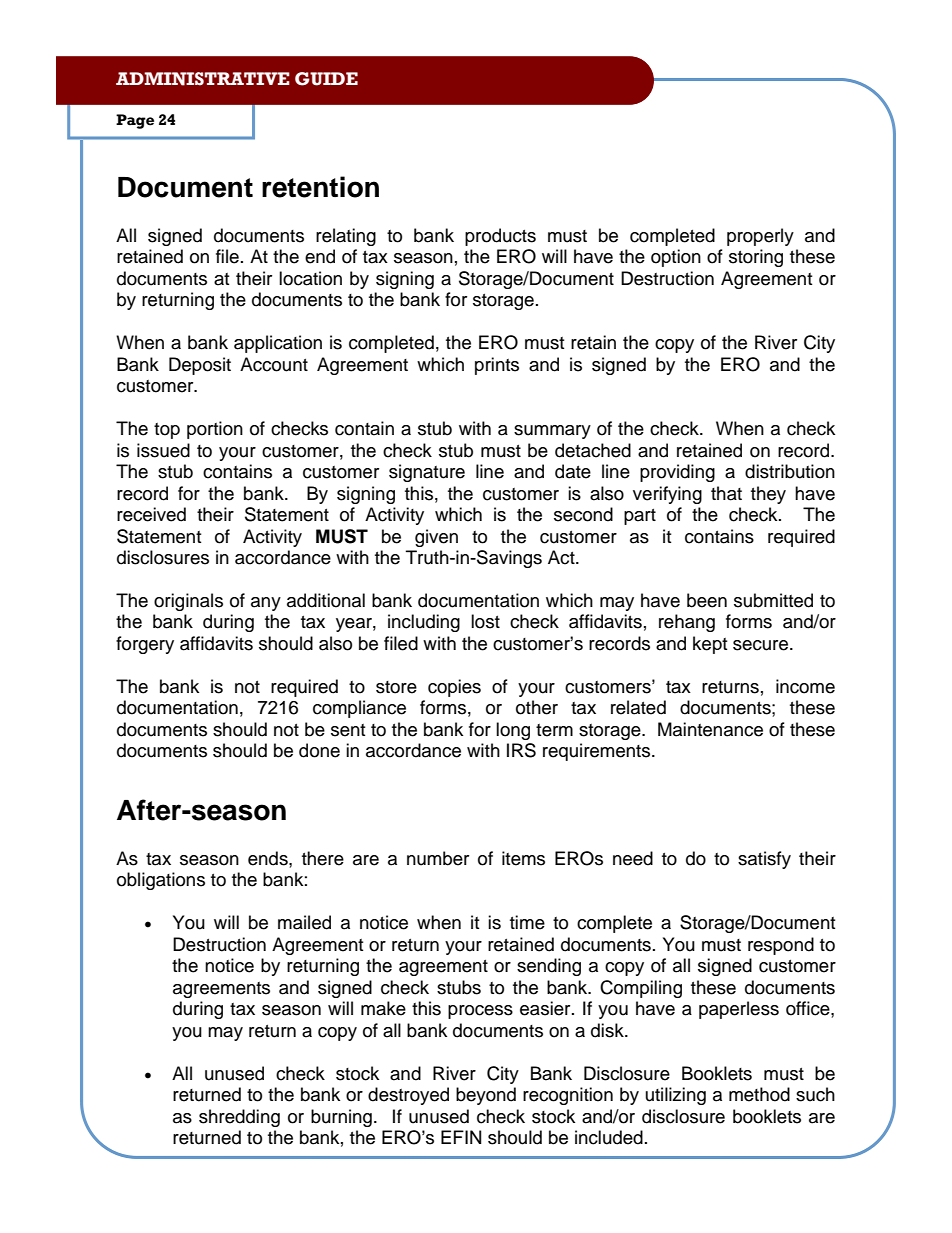 The height and width of the page is (1233, 952). Describe the element at coordinates (326, 79) in the page. I see `GUIDE` at that location.
